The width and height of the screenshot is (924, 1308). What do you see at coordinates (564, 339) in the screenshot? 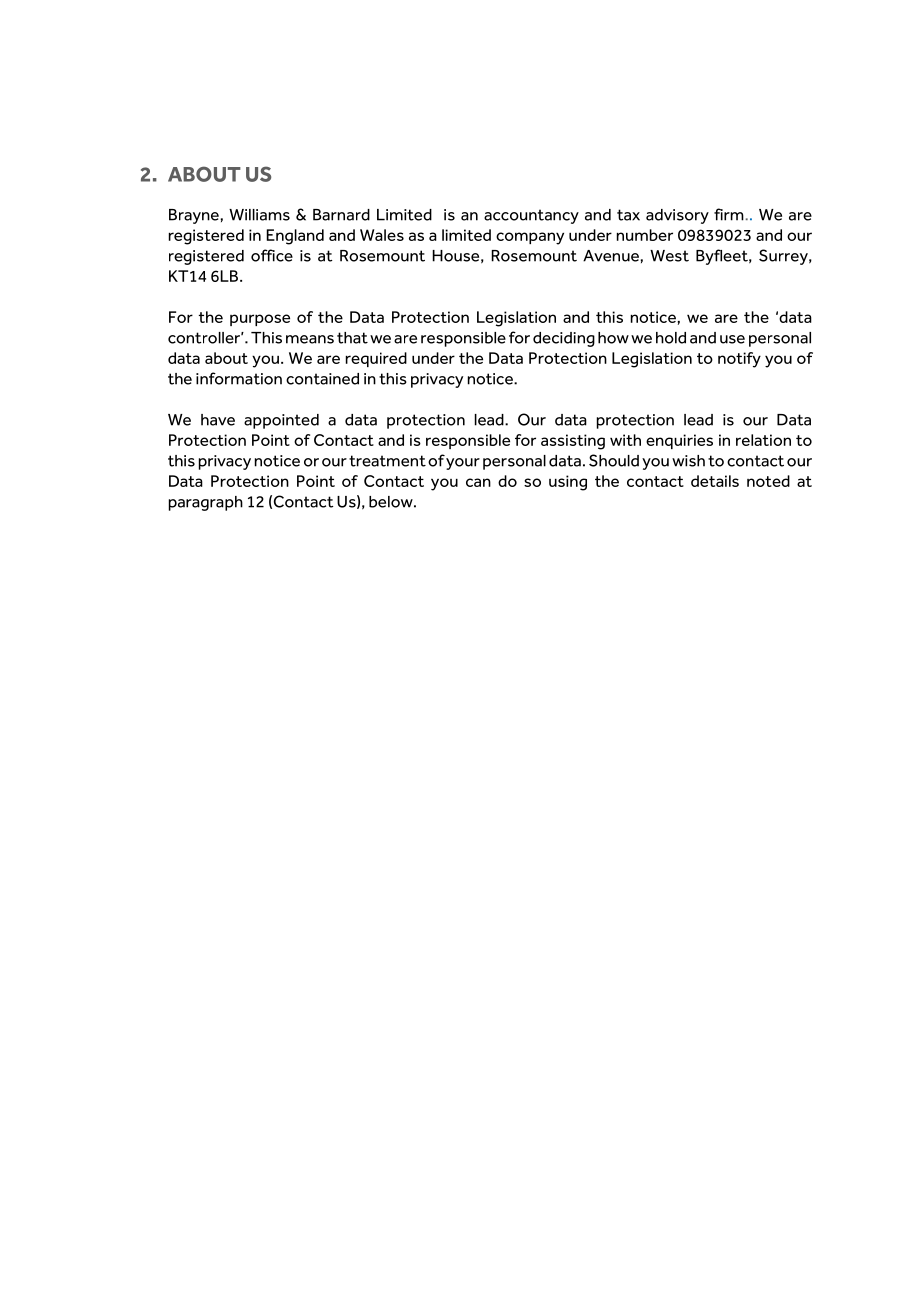
I see `deciding` at bounding box center [564, 339].
